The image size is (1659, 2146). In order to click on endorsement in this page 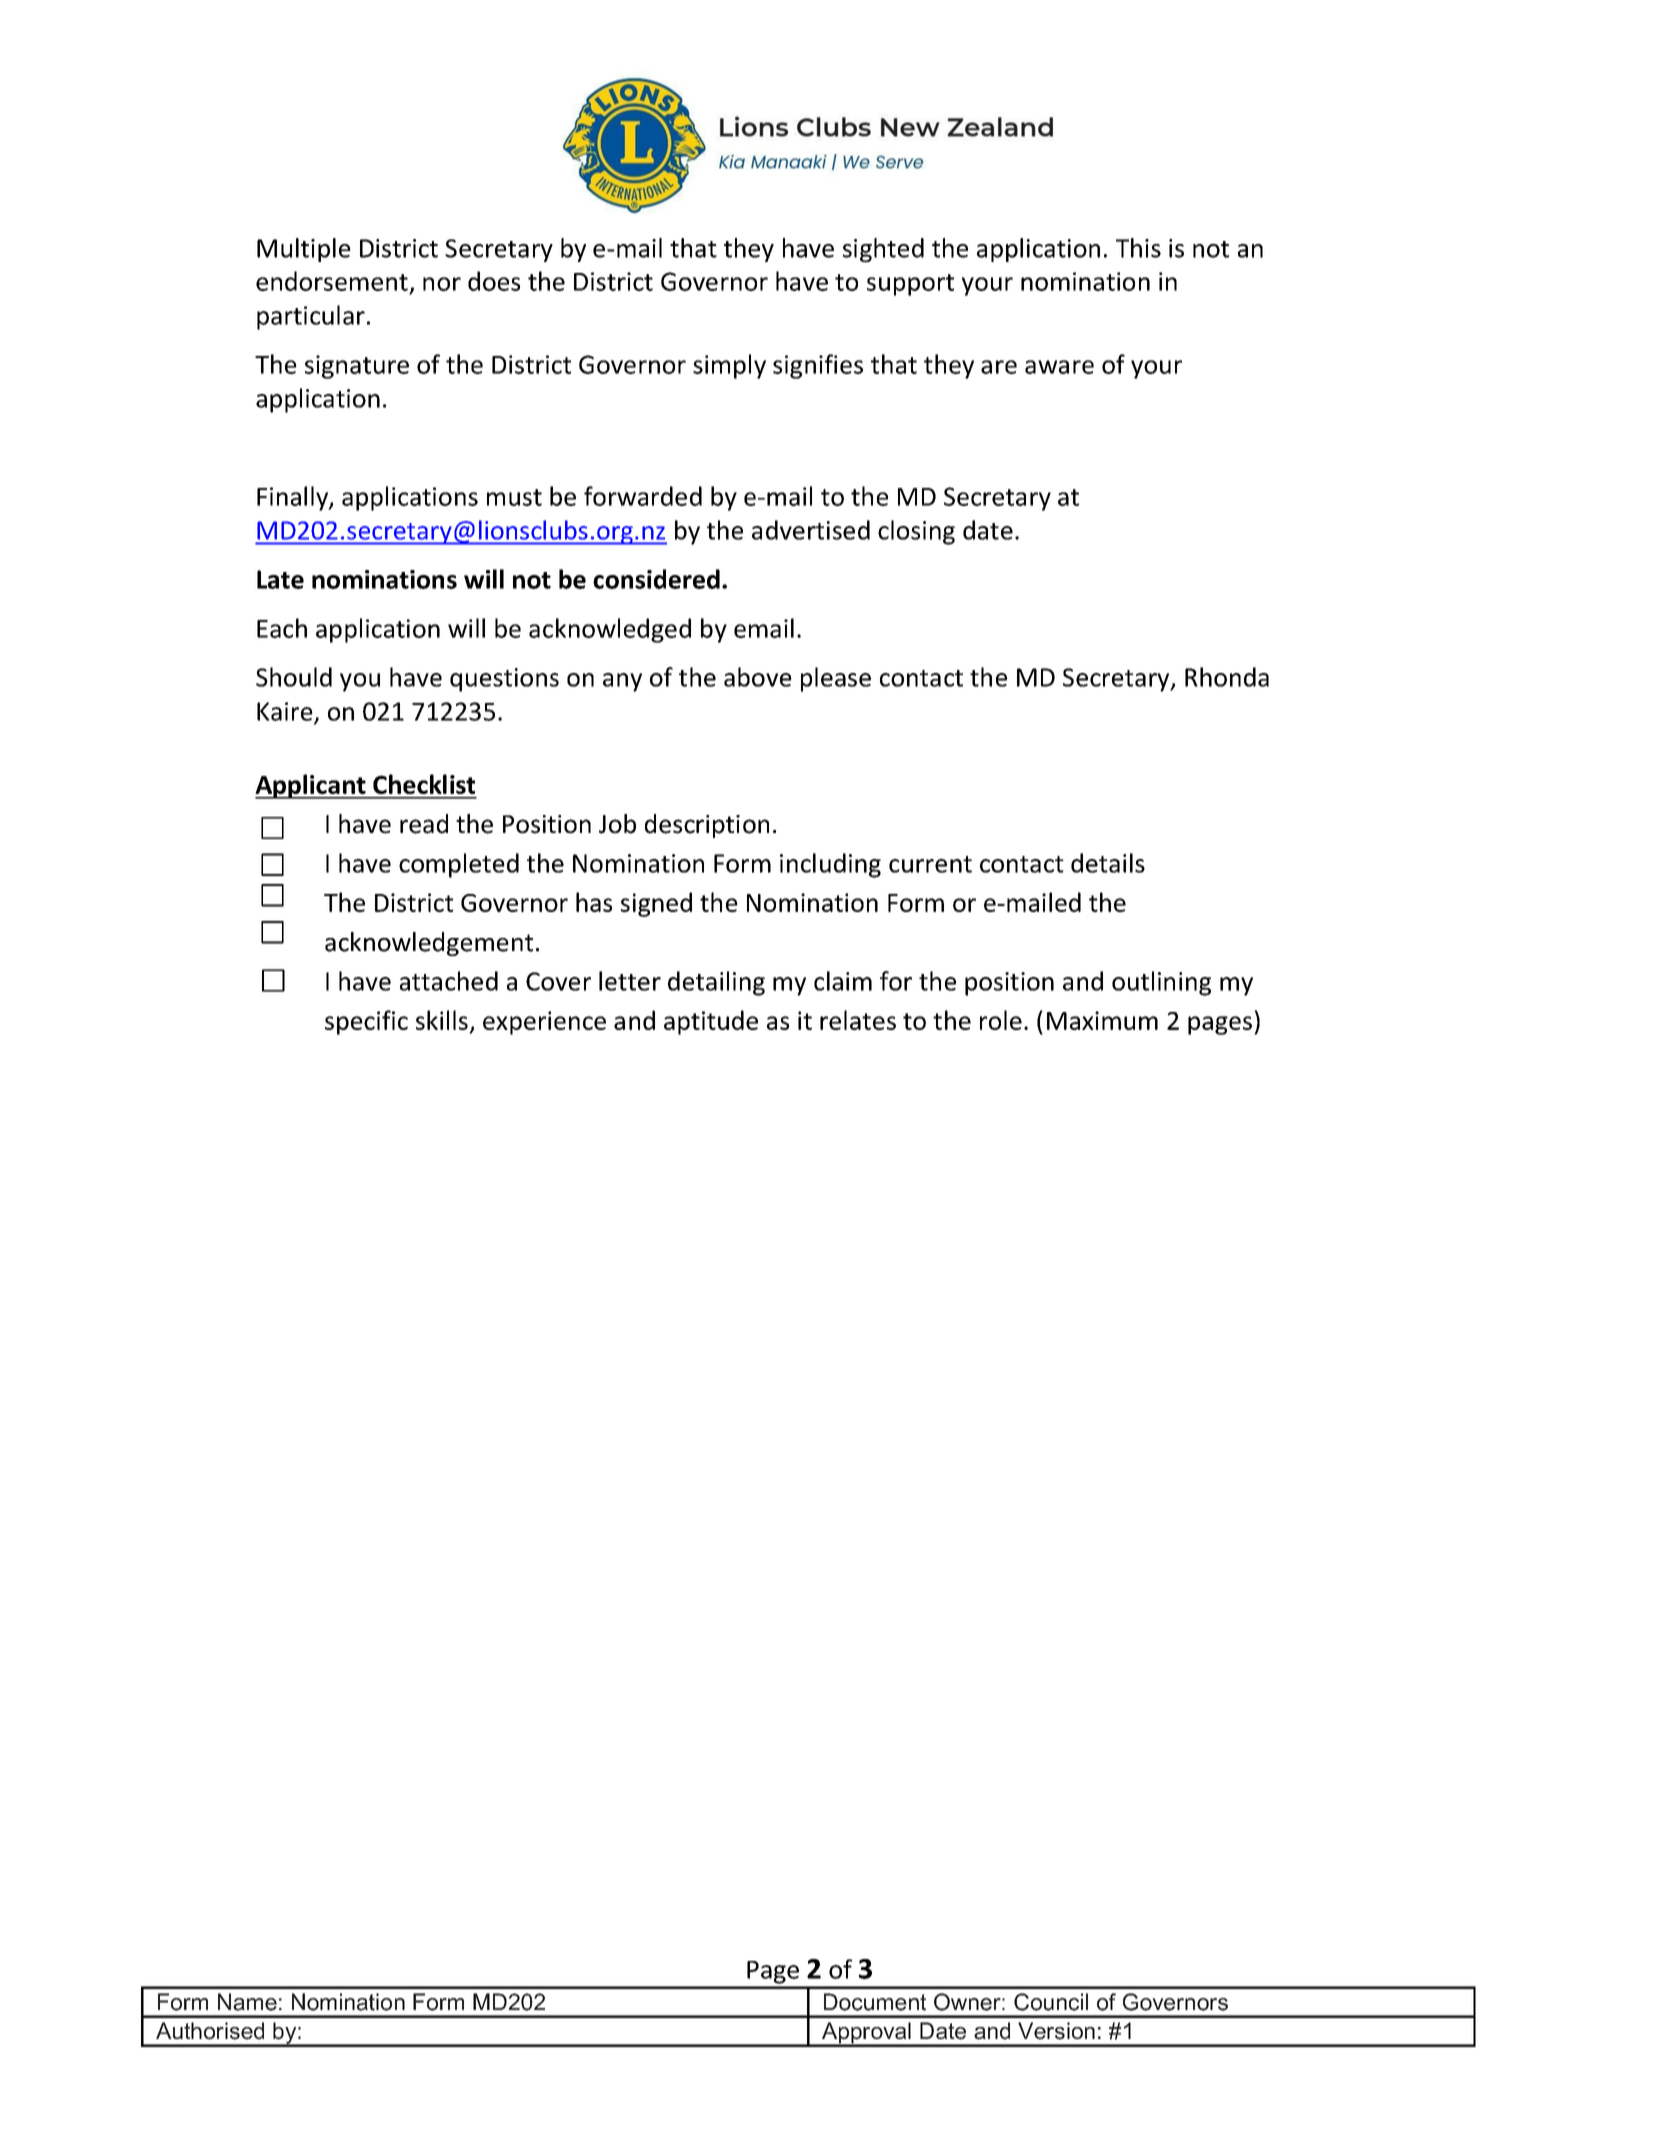, I will do `click(332, 281)`.
